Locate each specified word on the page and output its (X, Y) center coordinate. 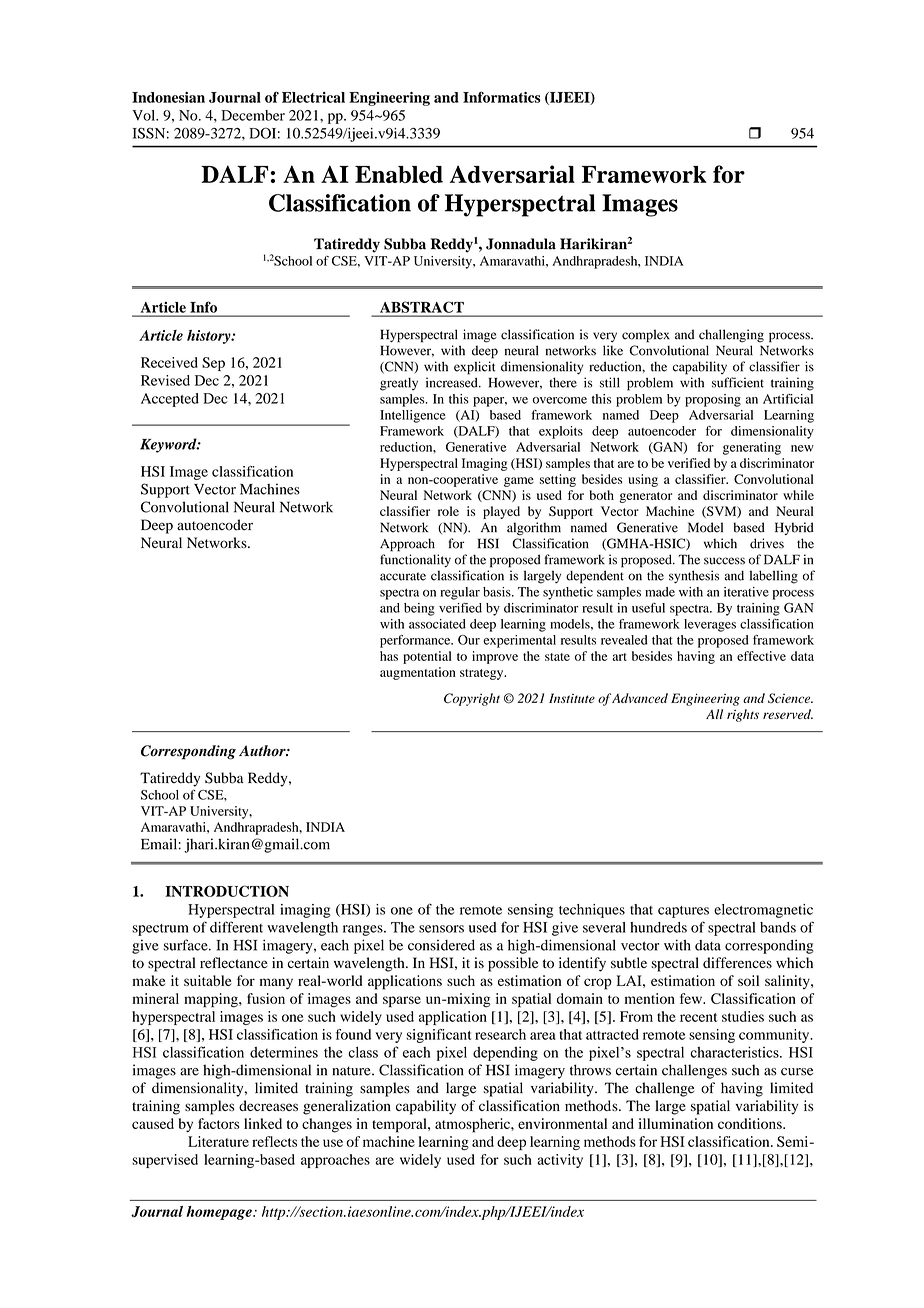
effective (761, 656)
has (389, 656)
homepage (220, 1213)
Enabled (399, 174)
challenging (731, 336)
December (253, 115)
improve (495, 657)
